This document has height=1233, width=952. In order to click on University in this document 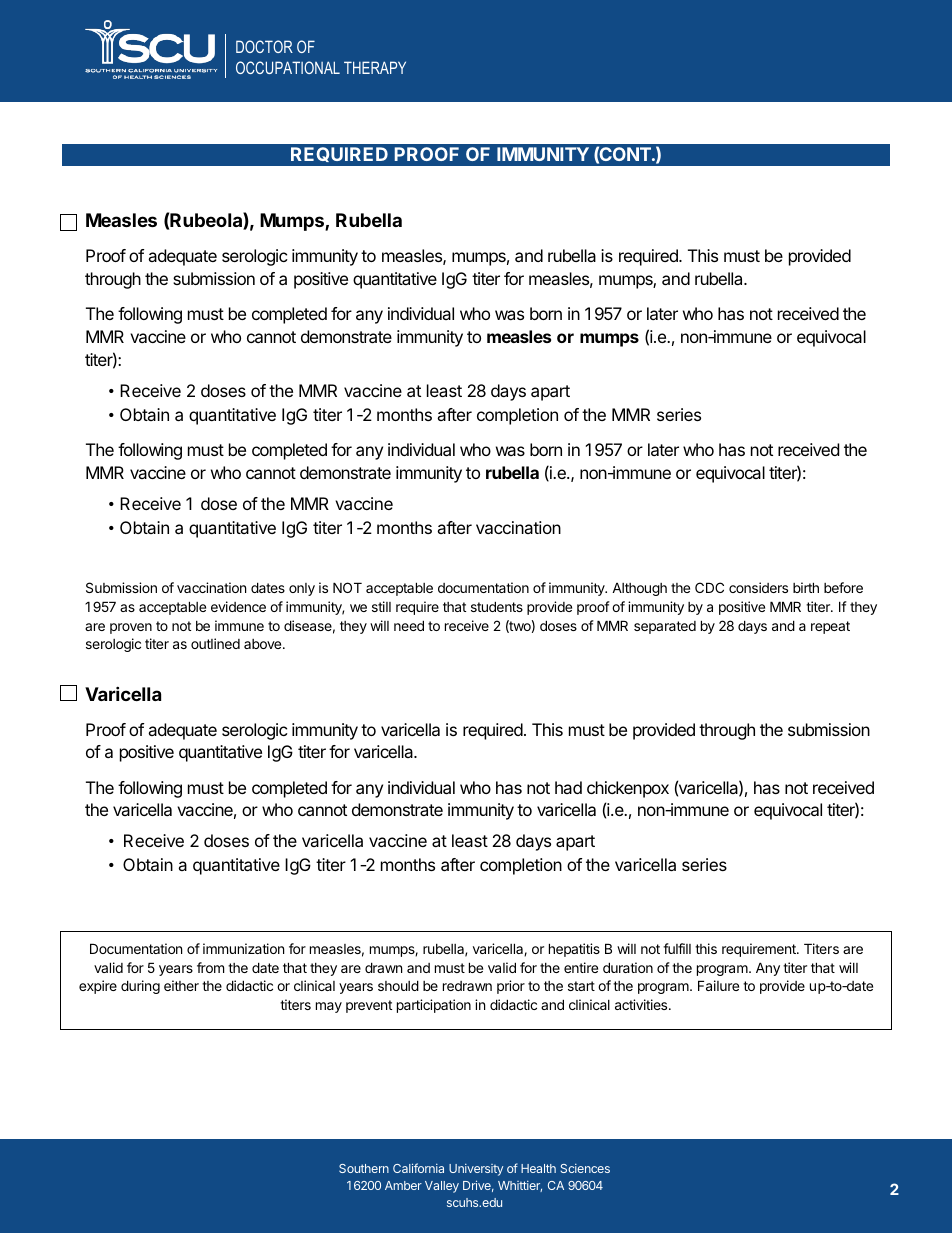, I will do `click(476, 1170)`.
